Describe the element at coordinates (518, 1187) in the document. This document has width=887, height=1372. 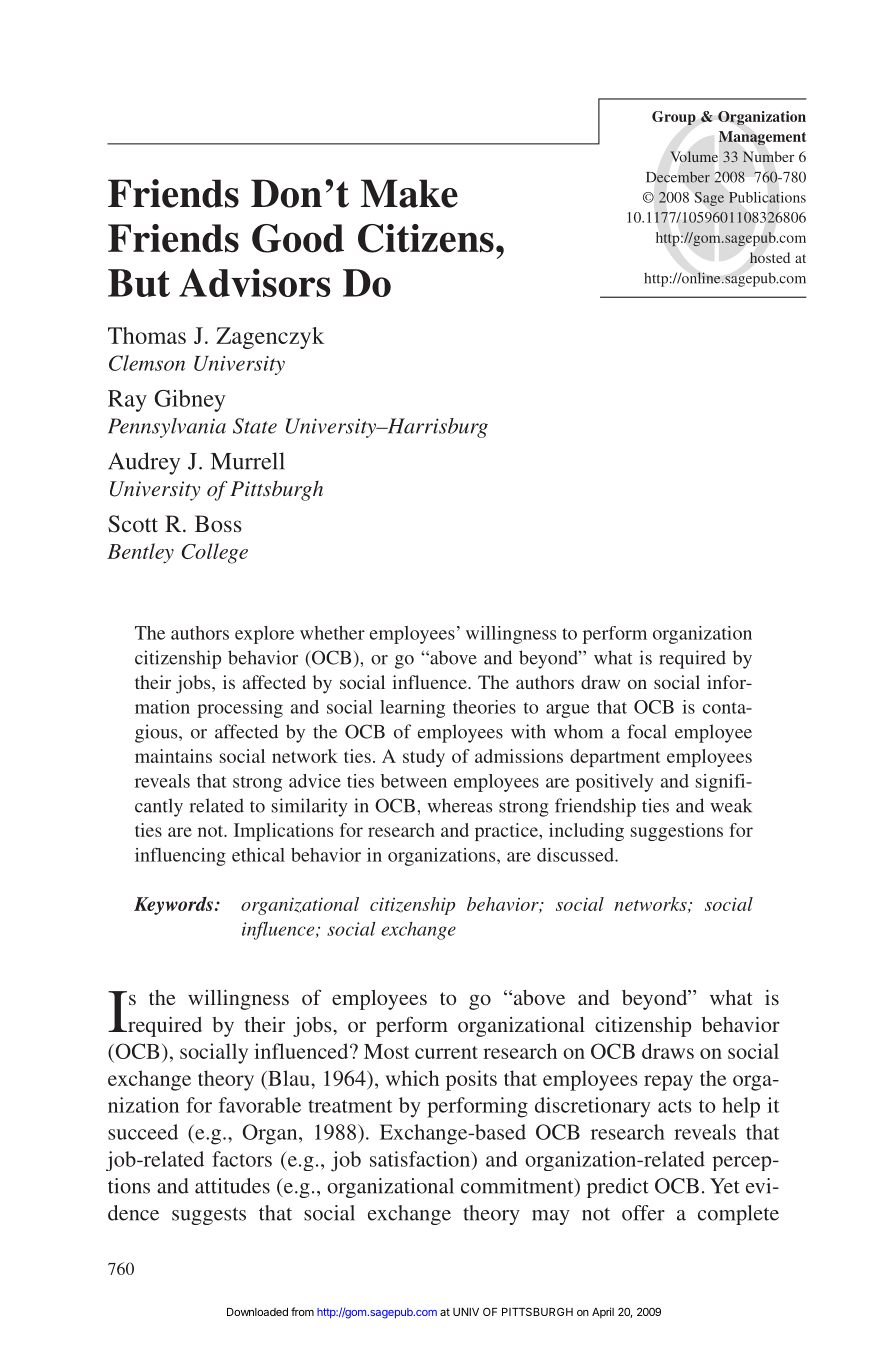
I see `commitment` at that location.
